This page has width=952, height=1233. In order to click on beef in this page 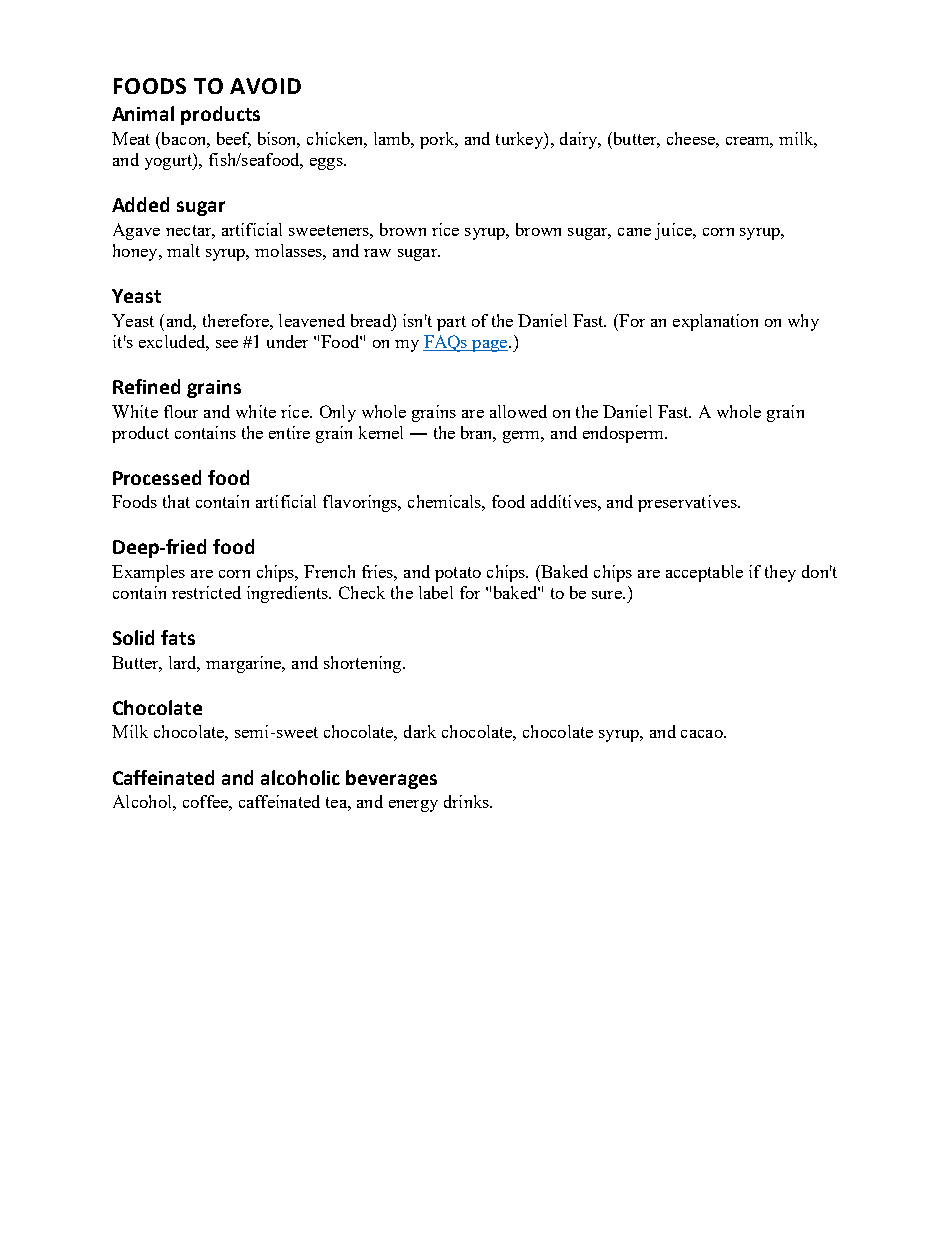, I will do `click(234, 139)`.
